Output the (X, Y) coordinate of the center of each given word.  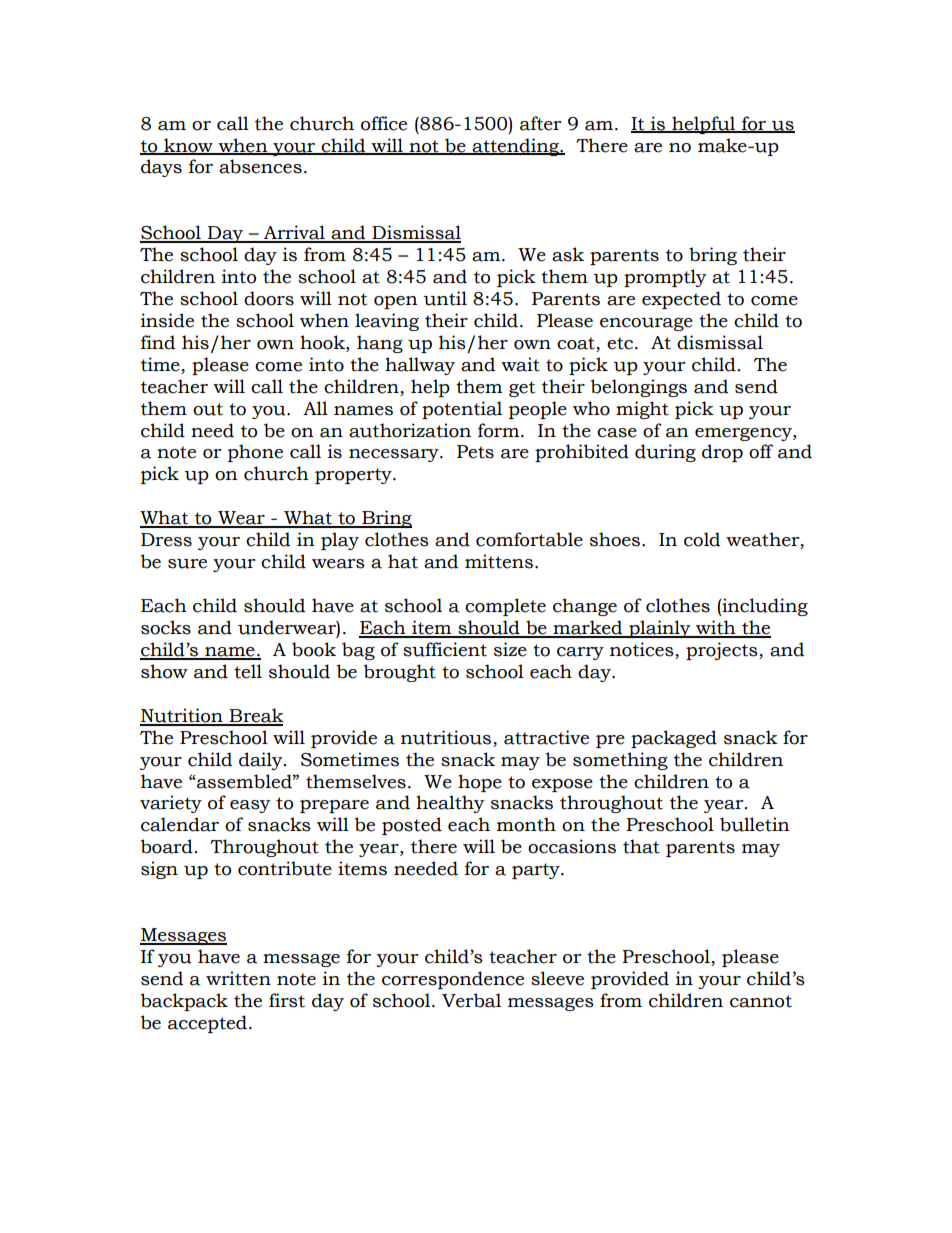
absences (260, 166)
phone (255, 453)
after (540, 123)
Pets (475, 452)
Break (256, 716)
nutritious (446, 737)
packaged (674, 739)
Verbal (471, 1000)
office (384, 123)
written (238, 978)
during (665, 453)
